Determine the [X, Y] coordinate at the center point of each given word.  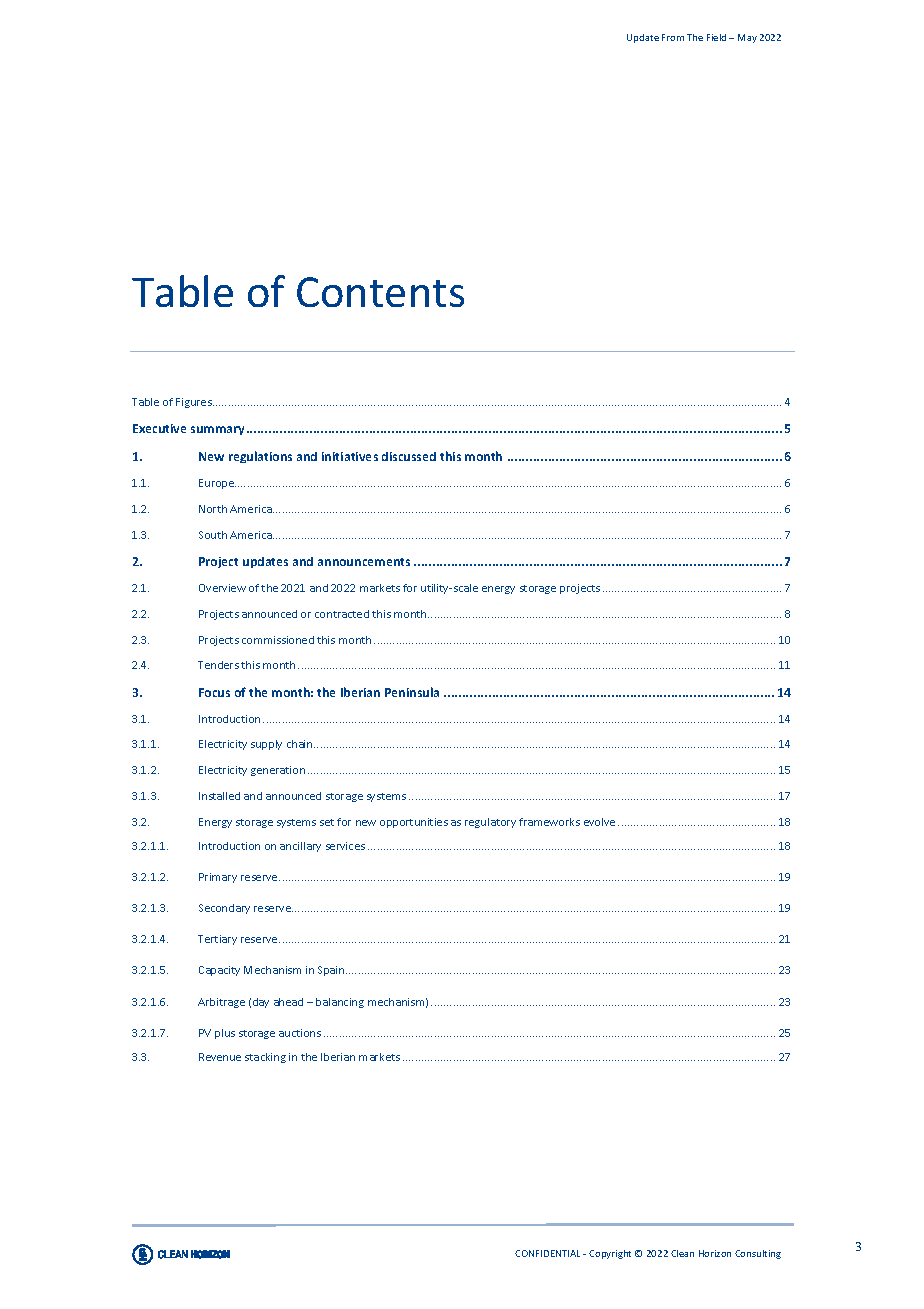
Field [716, 37]
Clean [682, 1253]
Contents [380, 292]
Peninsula [412, 692]
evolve [599, 822]
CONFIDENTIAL [549, 1253]
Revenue [220, 1057]
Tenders [218, 665]
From [673, 37]
